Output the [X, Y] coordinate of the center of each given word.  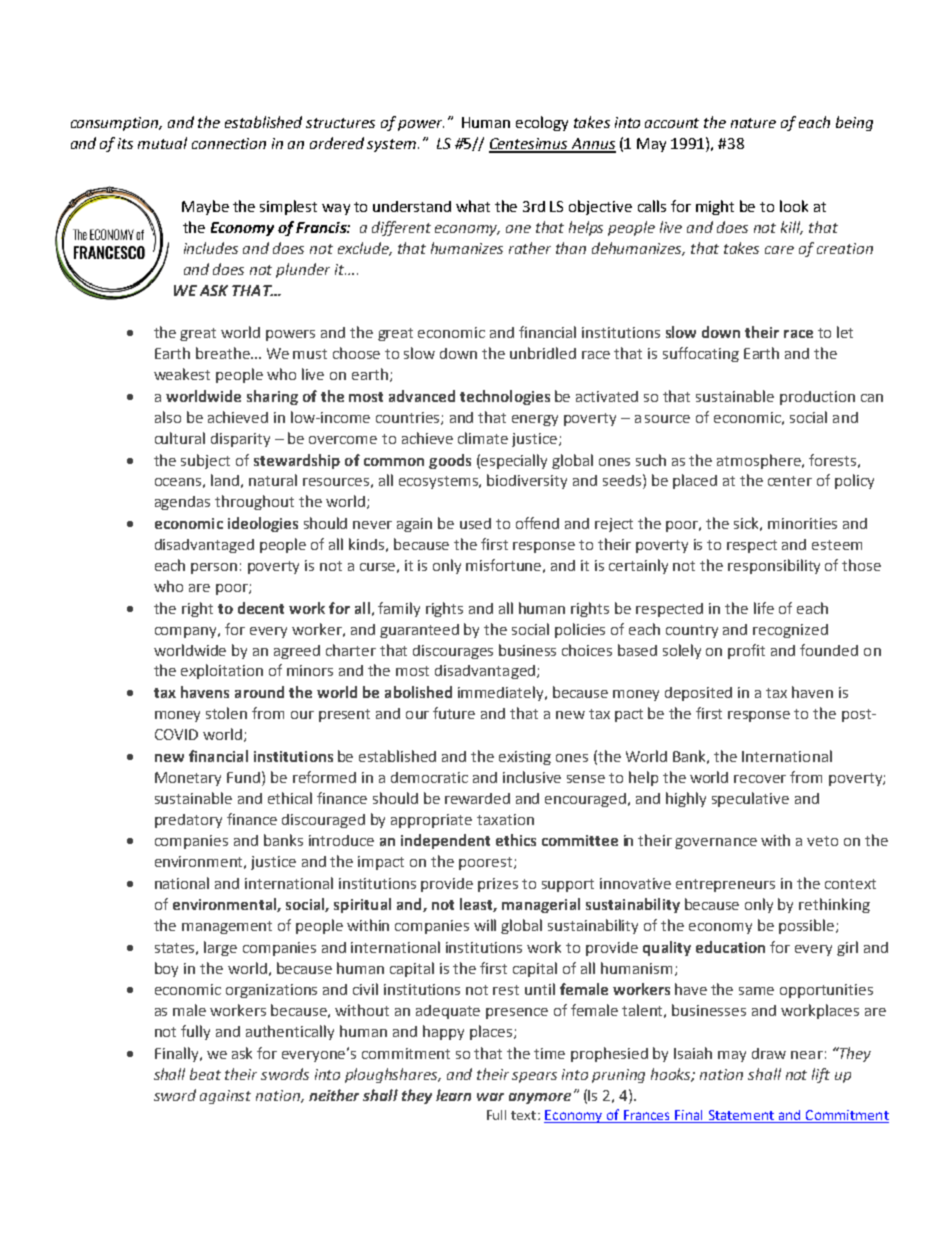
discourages [453, 652]
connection [229, 143]
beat [205, 1074]
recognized [790, 631]
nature [753, 123]
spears [534, 1077]
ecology [542, 123]
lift [821, 1075]
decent [261, 608]
